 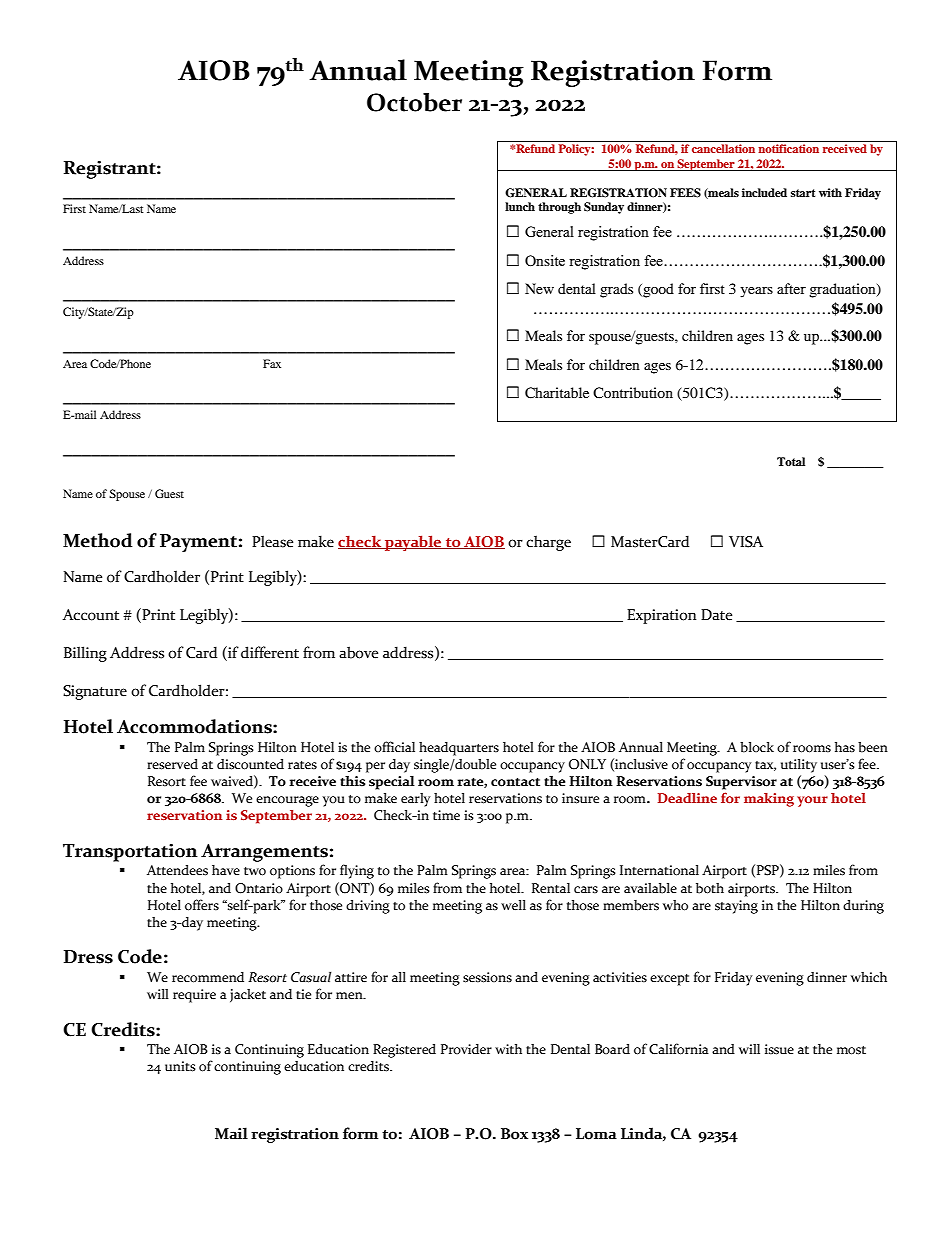 What do you see at coordinates (736, 907) in the image?
I see `staying` at bounding box center [736, 907].
